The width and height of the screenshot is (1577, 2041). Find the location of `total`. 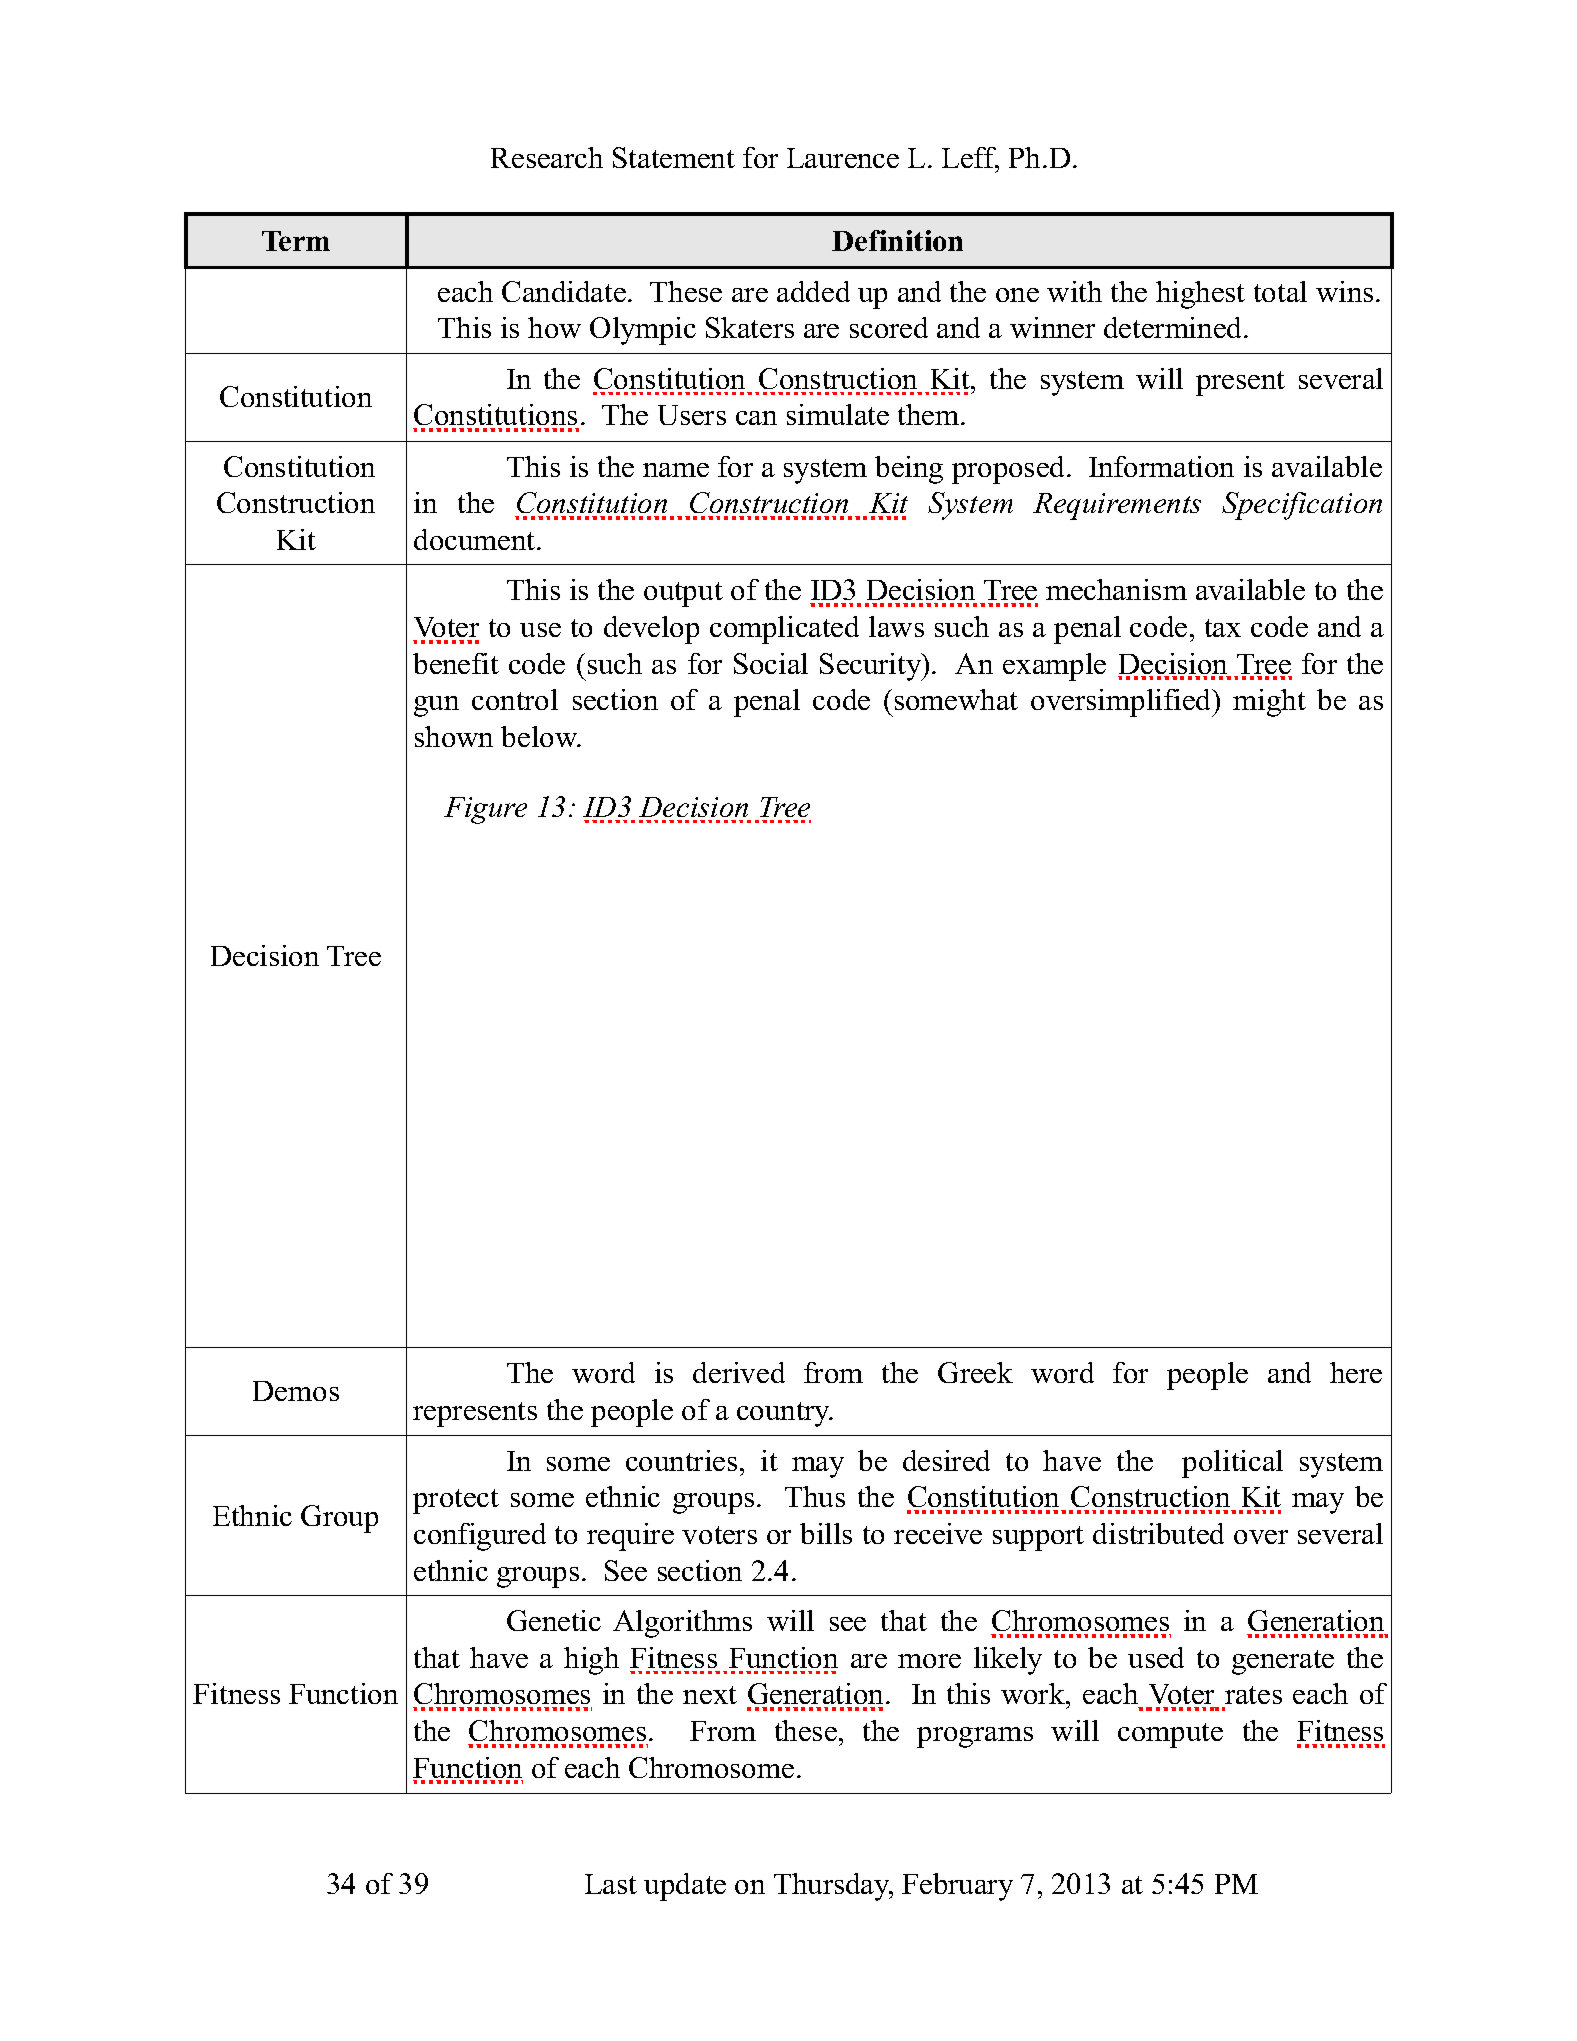

total is located at coordinates (1280, 291).
